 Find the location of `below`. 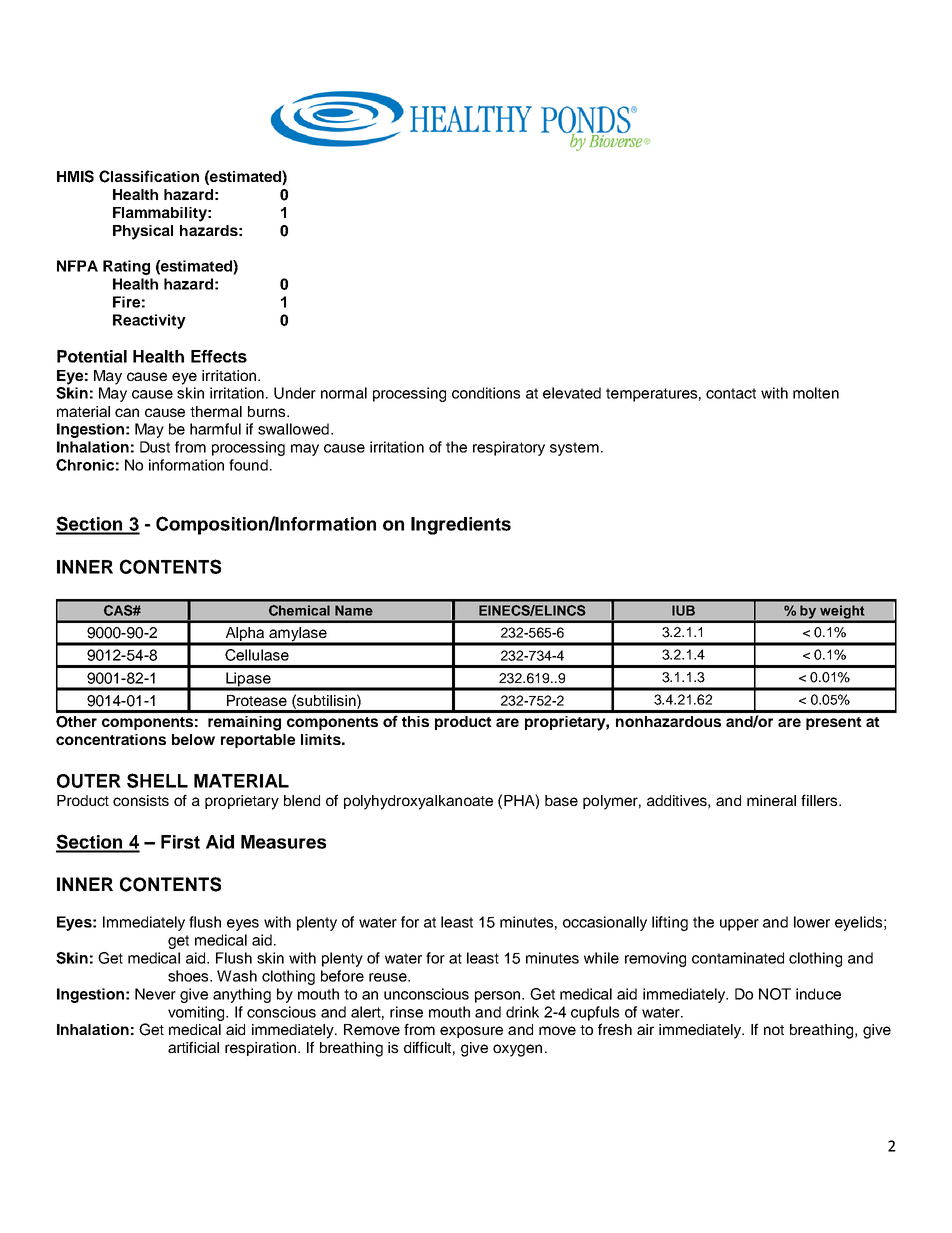

below is located at coordinates (193, 739).
